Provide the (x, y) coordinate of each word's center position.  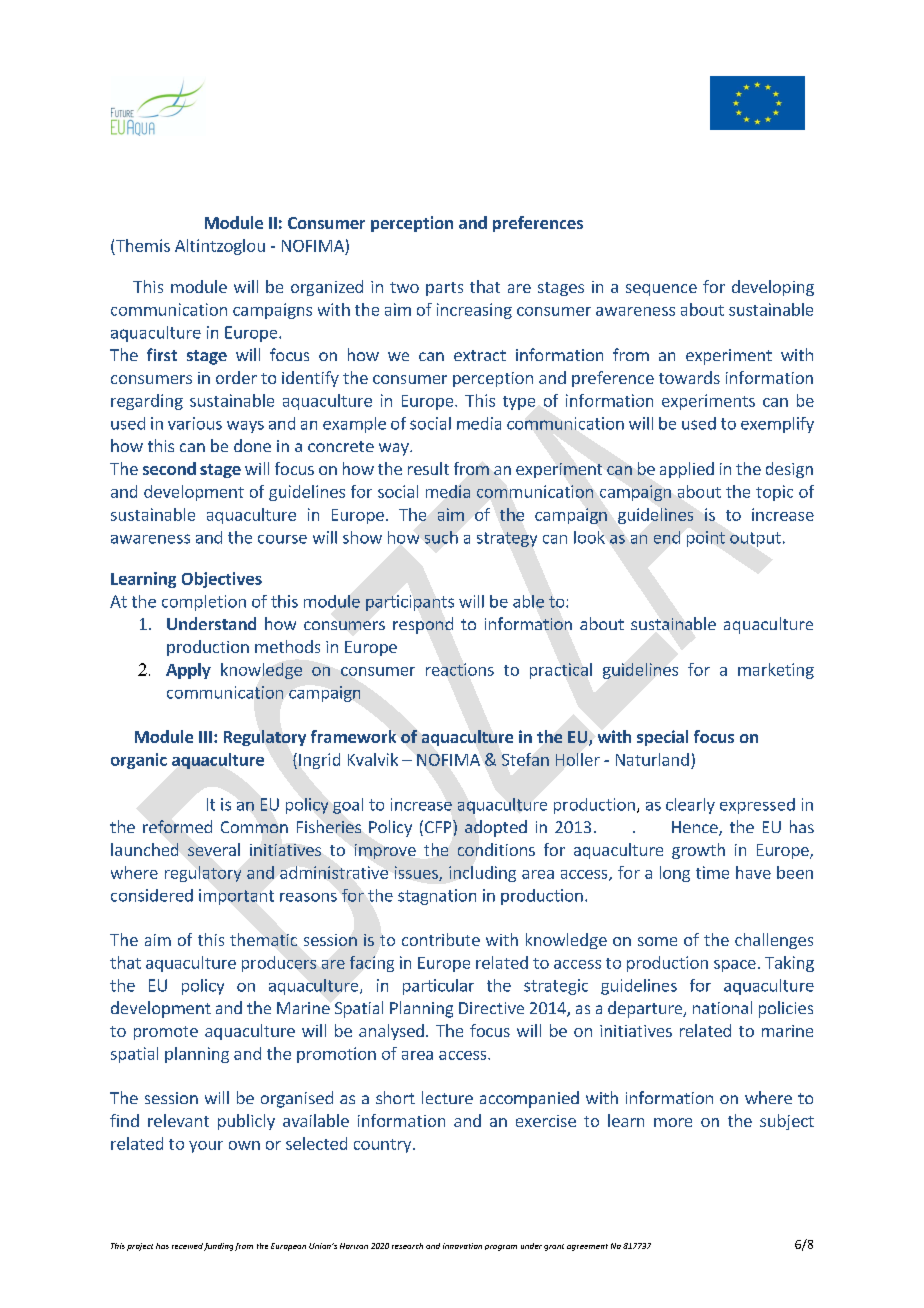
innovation (462, 1246)
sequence (661, 290)
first (162, 354)
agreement (587, 1247)
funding (218, 1247)
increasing (474, 311)
